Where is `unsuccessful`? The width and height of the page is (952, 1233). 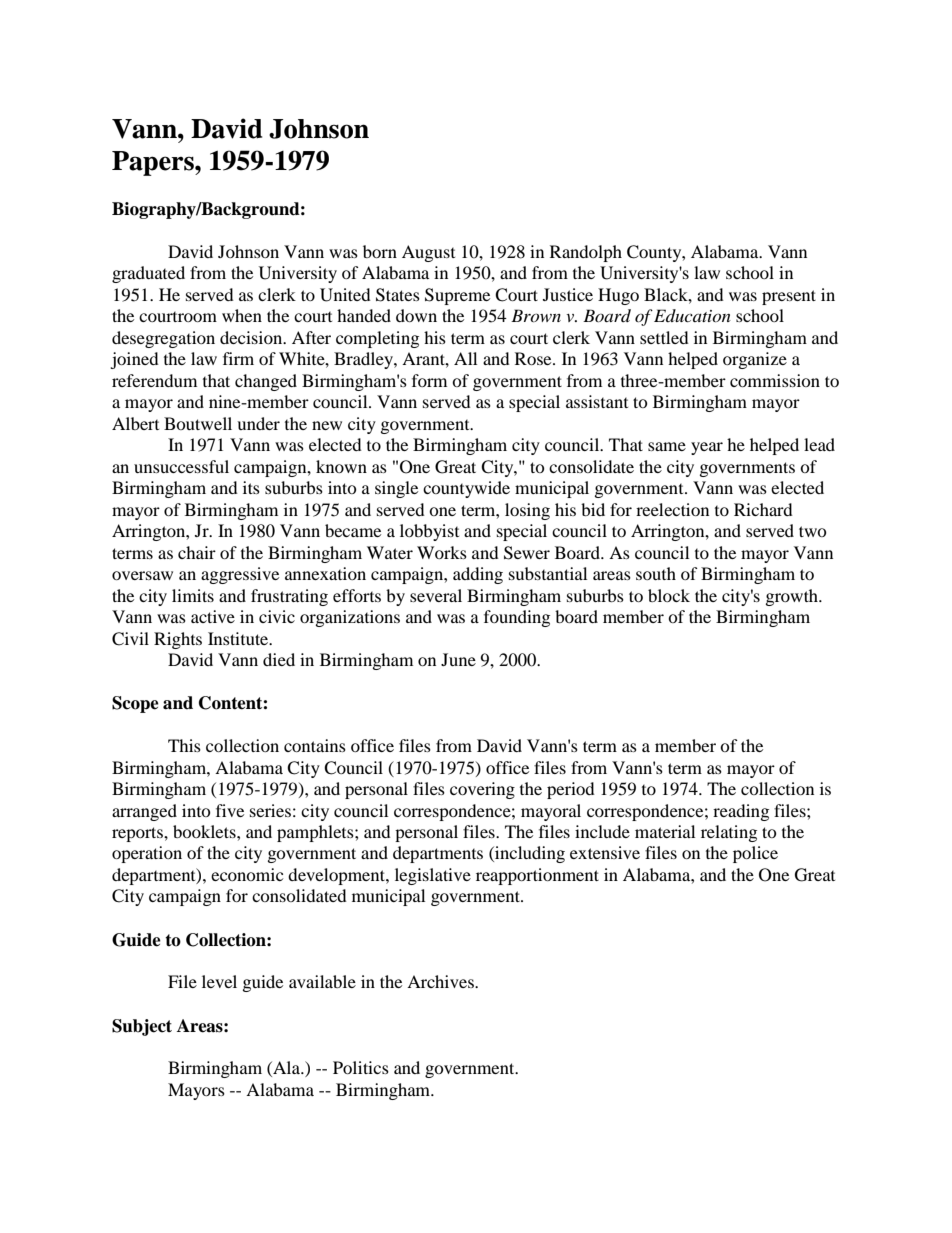 unsuccessful is located at coordinates (181, 466).
